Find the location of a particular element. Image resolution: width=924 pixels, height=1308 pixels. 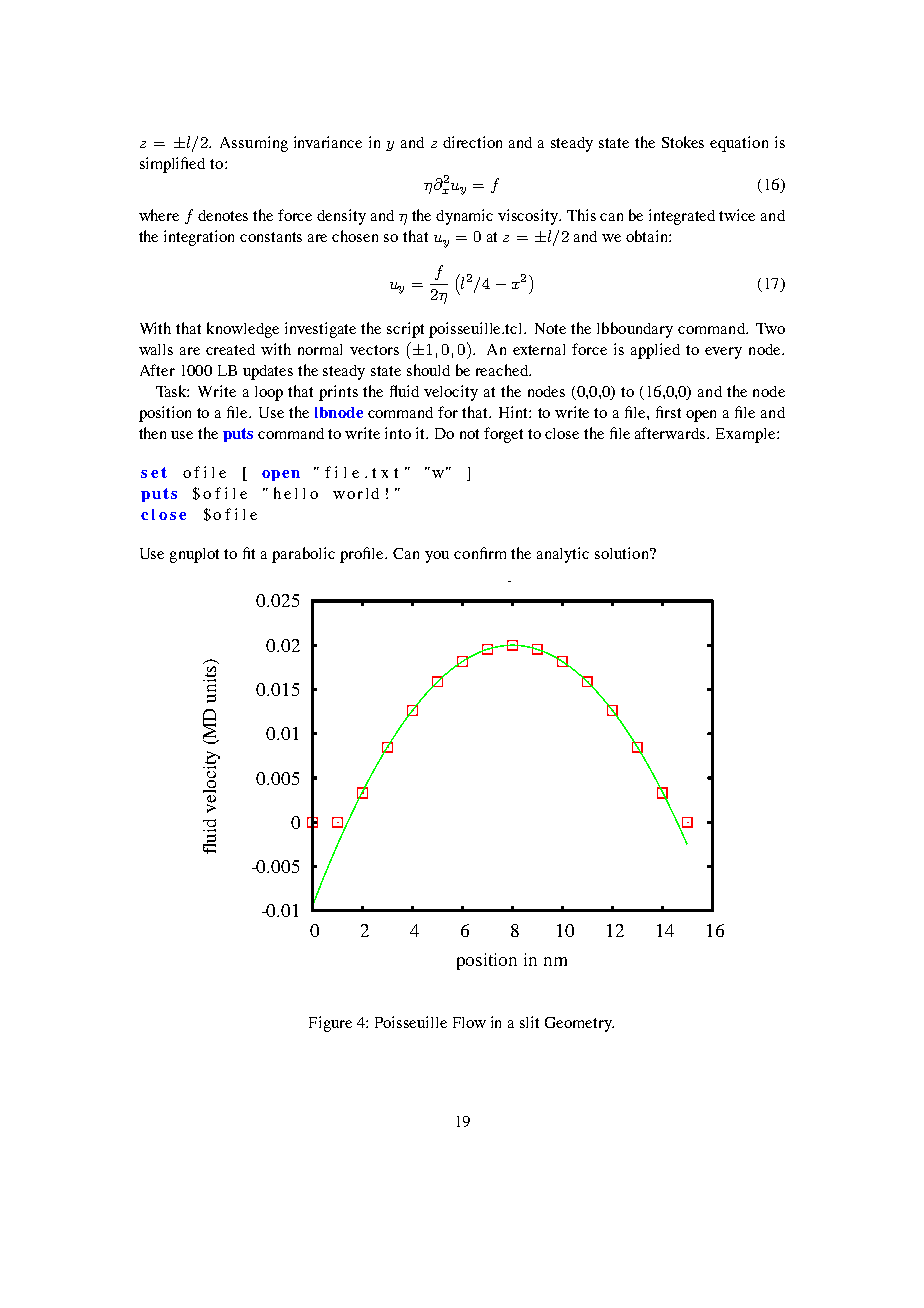

analytic is located at coordinates (563, 555).
